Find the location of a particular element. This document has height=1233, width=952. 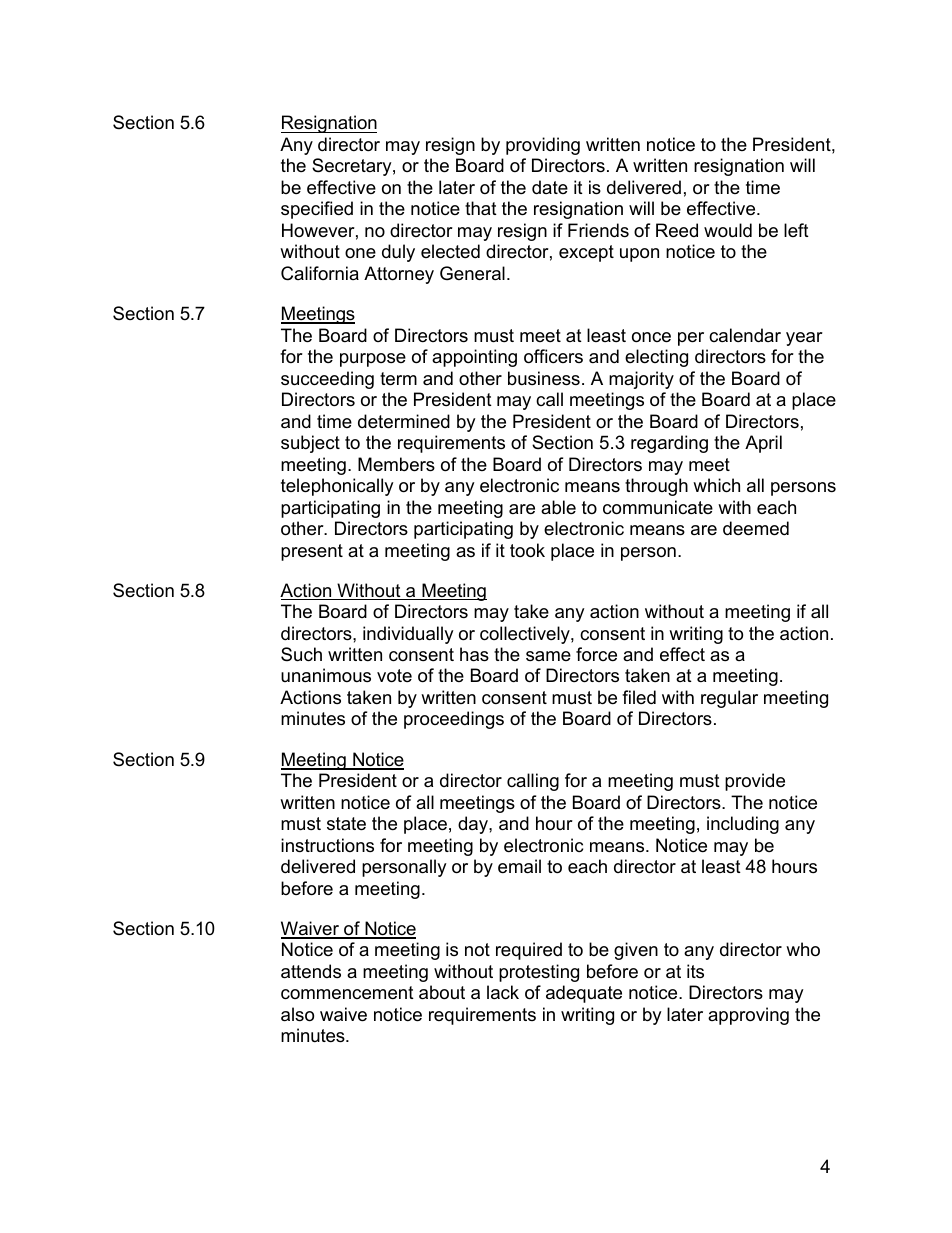

able is located at coordinates (558, 507).
